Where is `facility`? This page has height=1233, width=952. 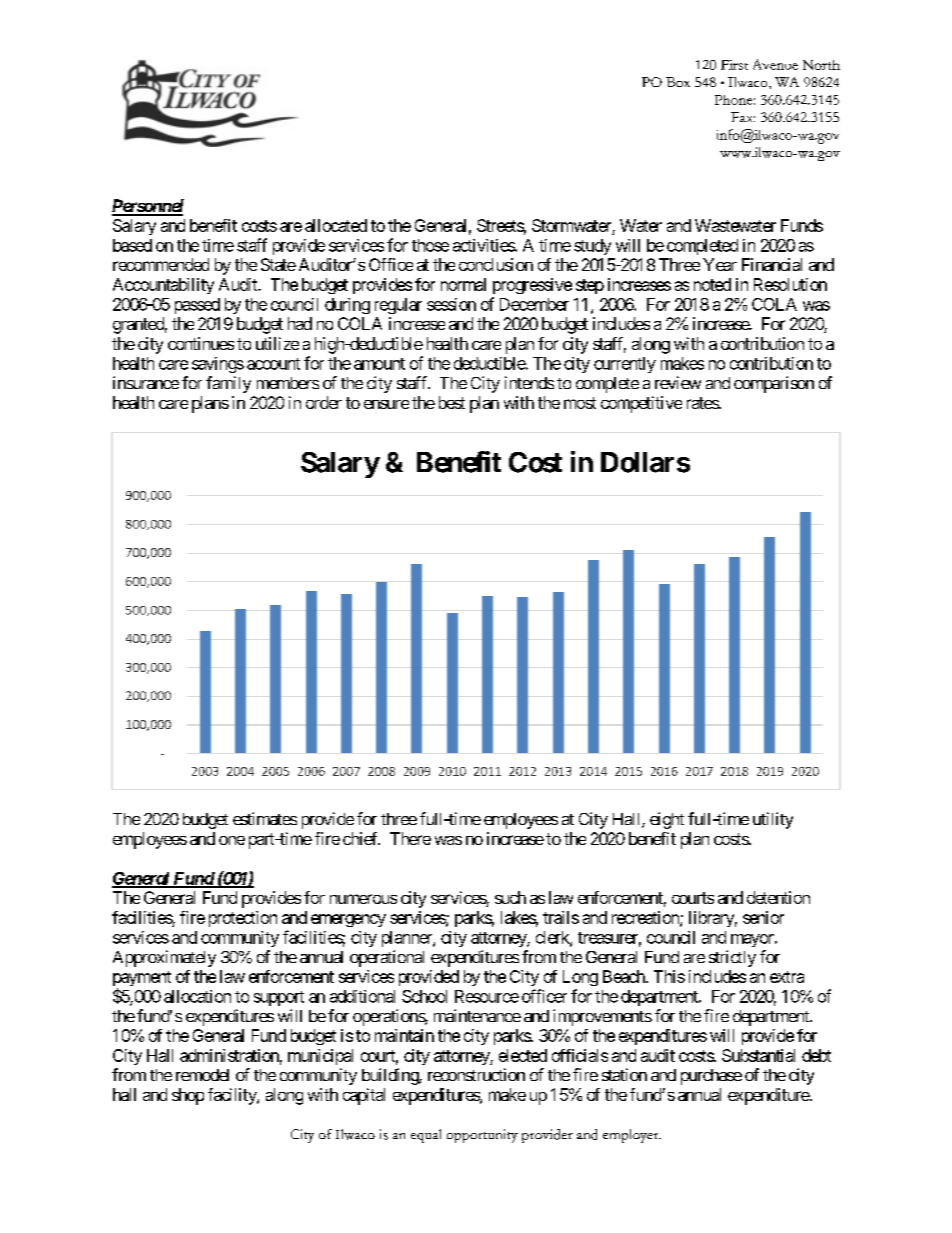
facility is located at coordinates (233, 1096).
